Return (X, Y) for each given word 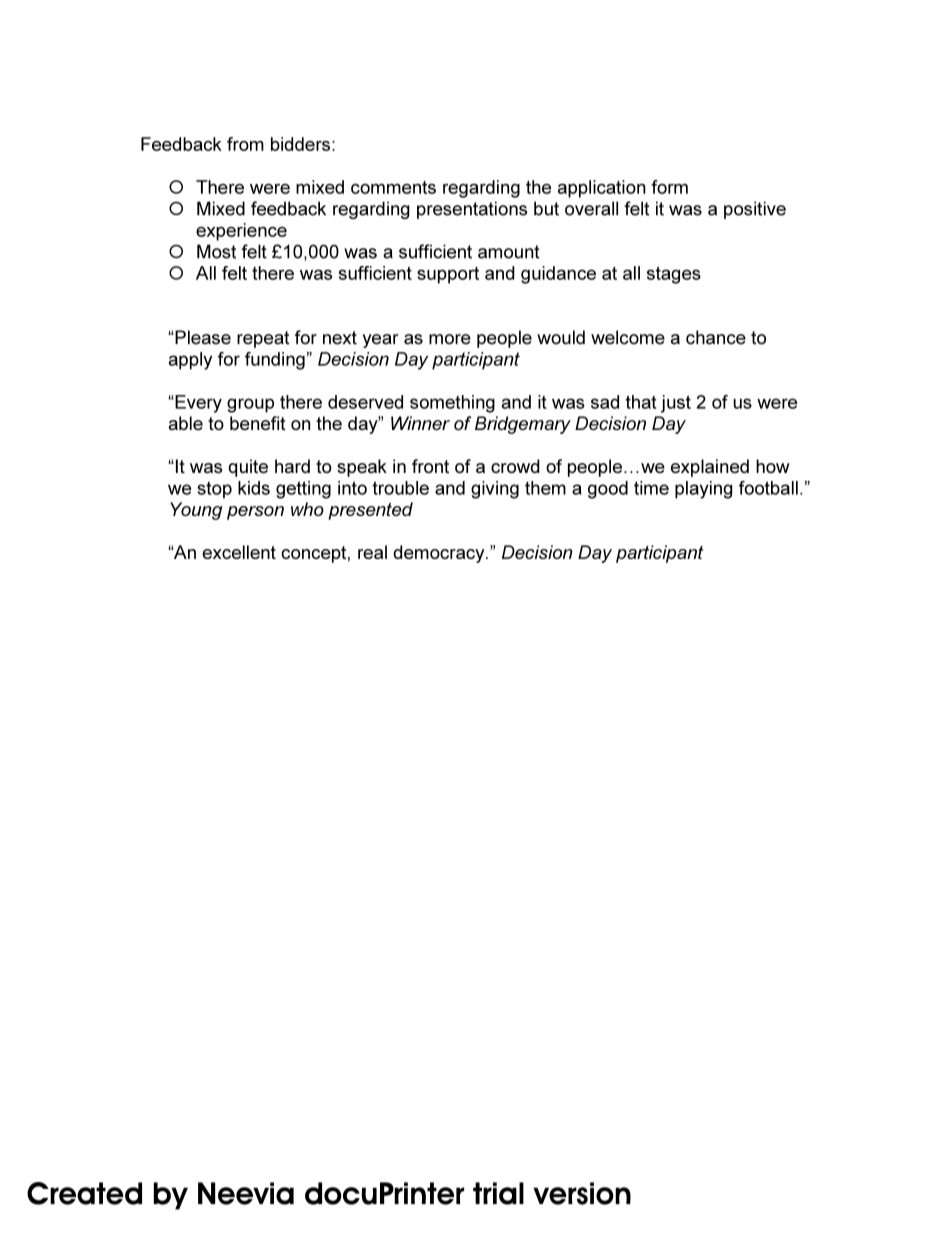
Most (216, 251)
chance (716, 337)
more (450, 339)
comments (393, 187)
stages (674, 275)
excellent (239, 552)
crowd (515, 466)
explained (710, 468)
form (669, 187)
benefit (258, 423)
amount (509, 252)
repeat (263, 339)
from (245, 144)
